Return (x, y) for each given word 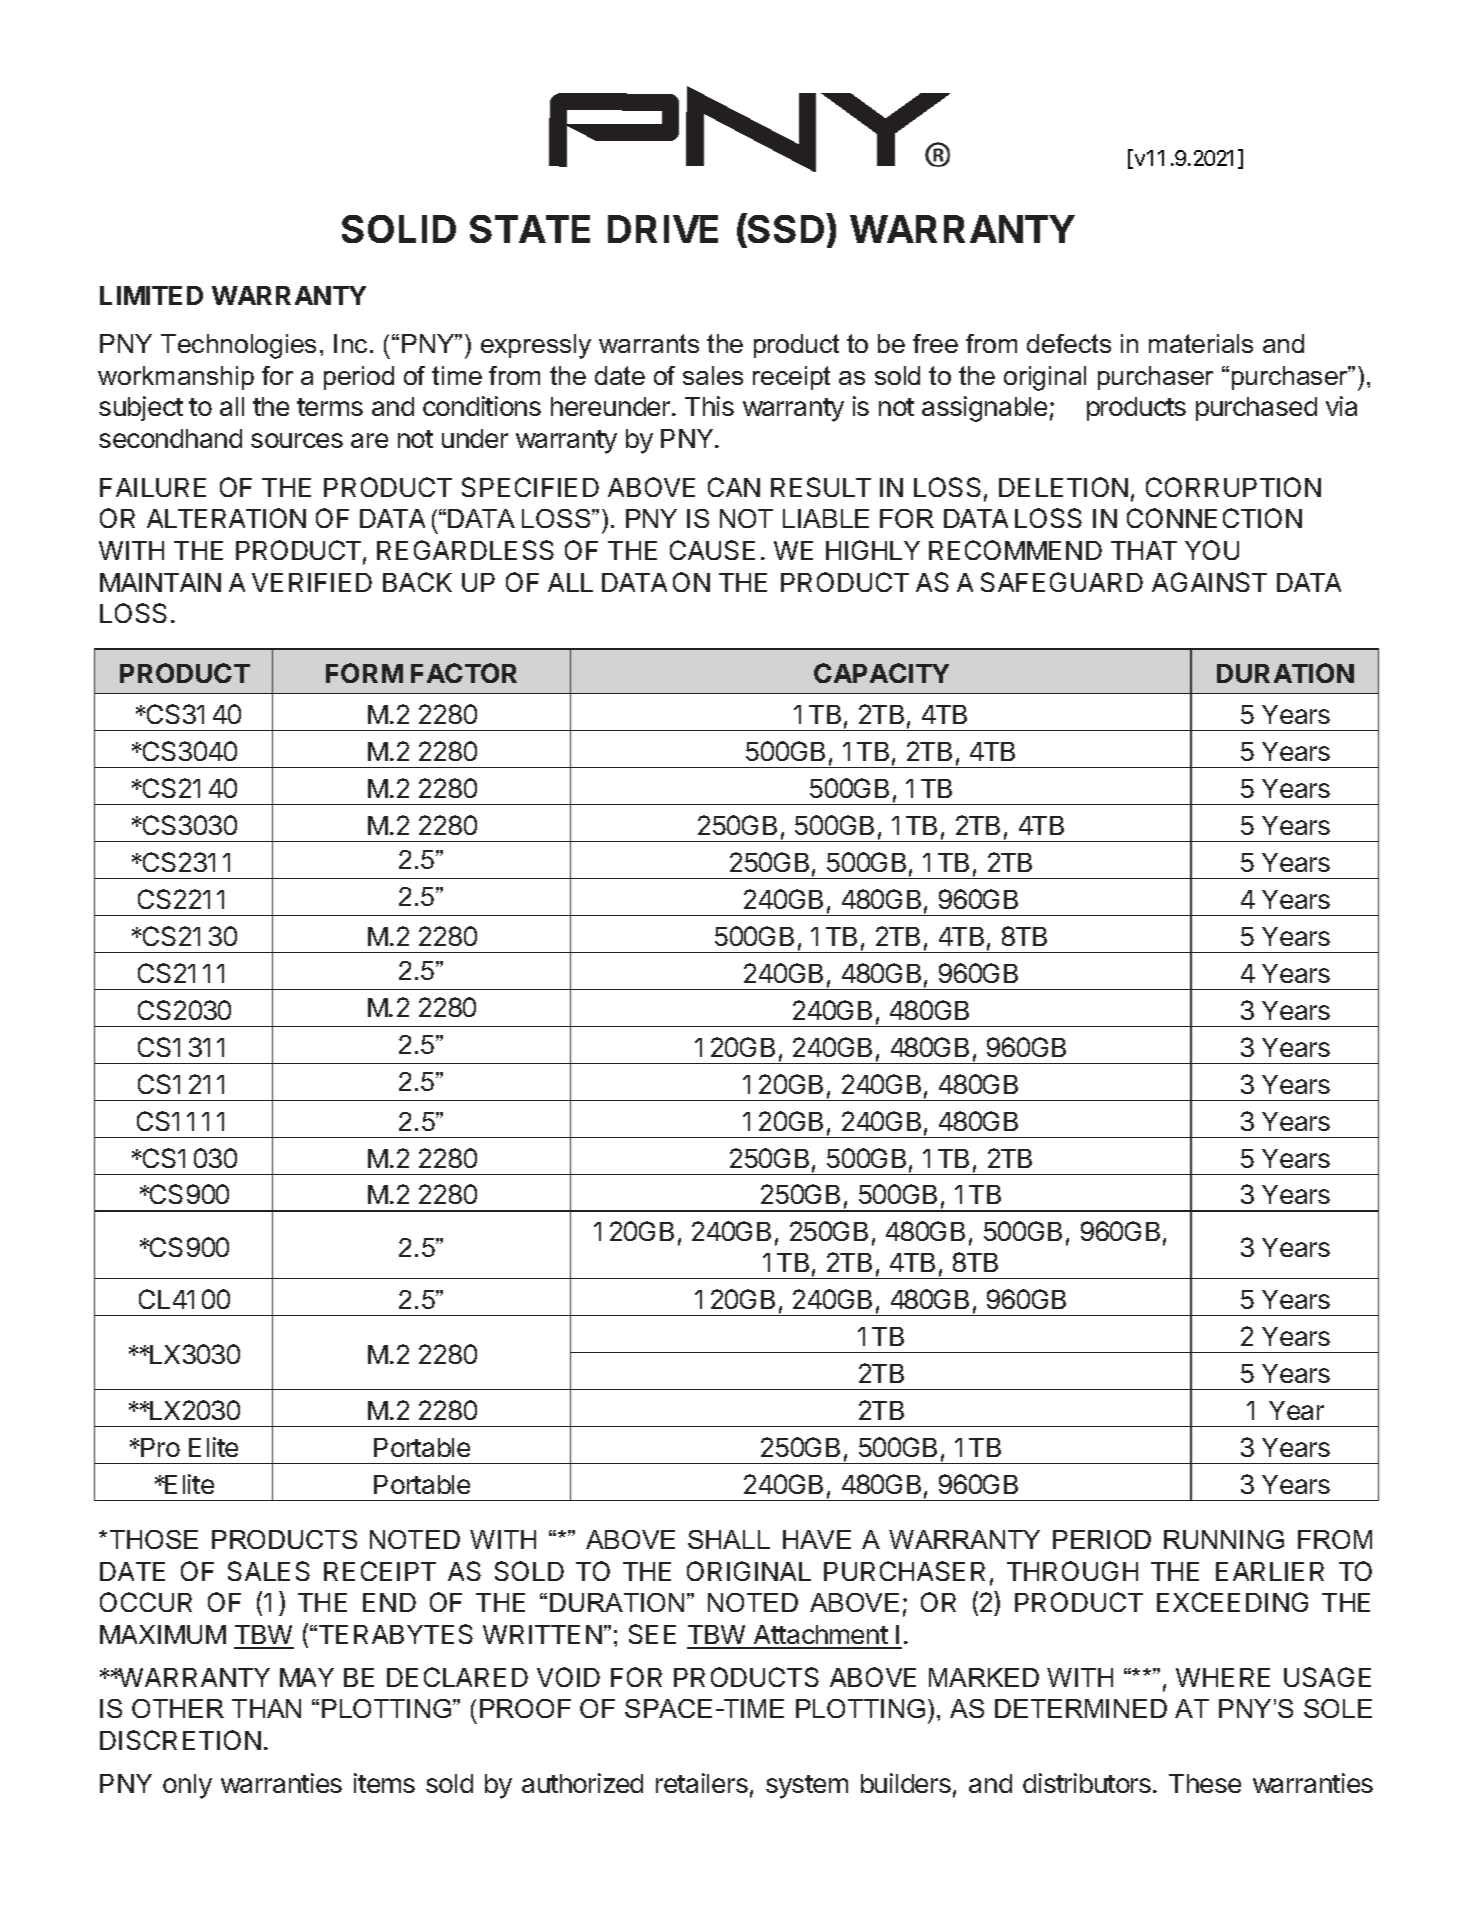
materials (1201, 343)
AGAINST (1209, 582)
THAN (266, 1708)
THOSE (154, 1539)
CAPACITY (881, 673)
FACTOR (464, 673)
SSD (786, 228)
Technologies (238, 346)
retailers (702, 1783)
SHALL (729, 1539)
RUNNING (1224, 1539)
